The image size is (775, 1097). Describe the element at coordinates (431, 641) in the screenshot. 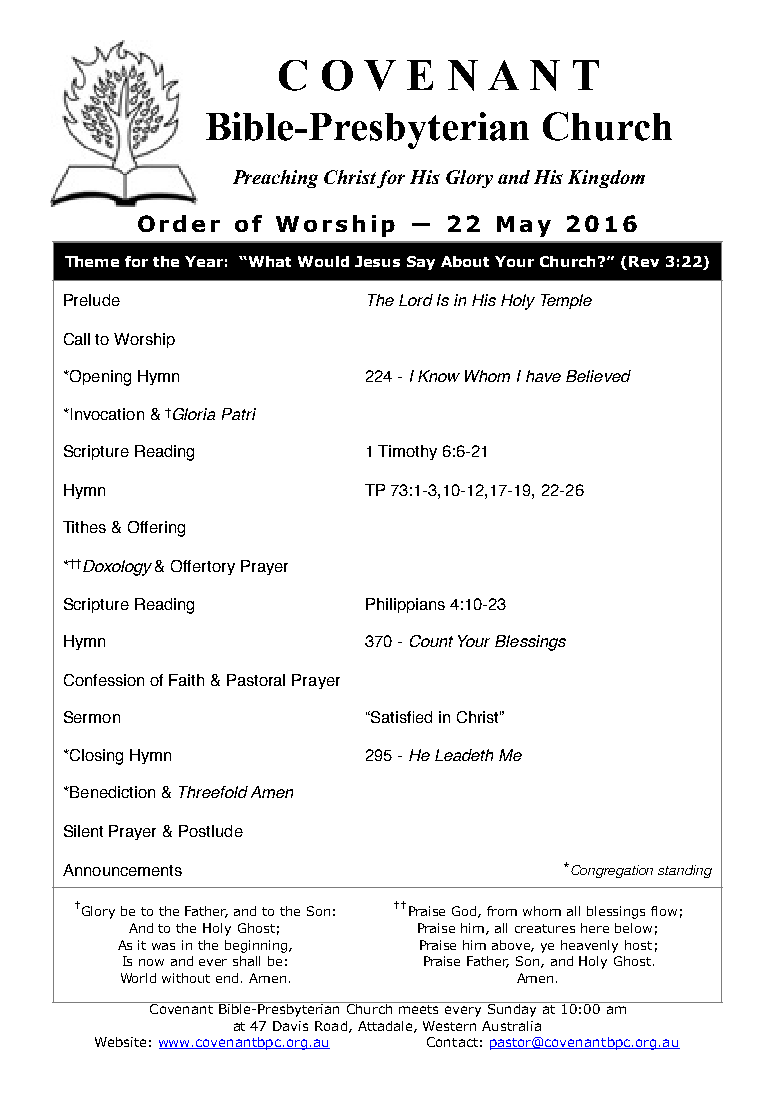

I see `Count` at that location.
